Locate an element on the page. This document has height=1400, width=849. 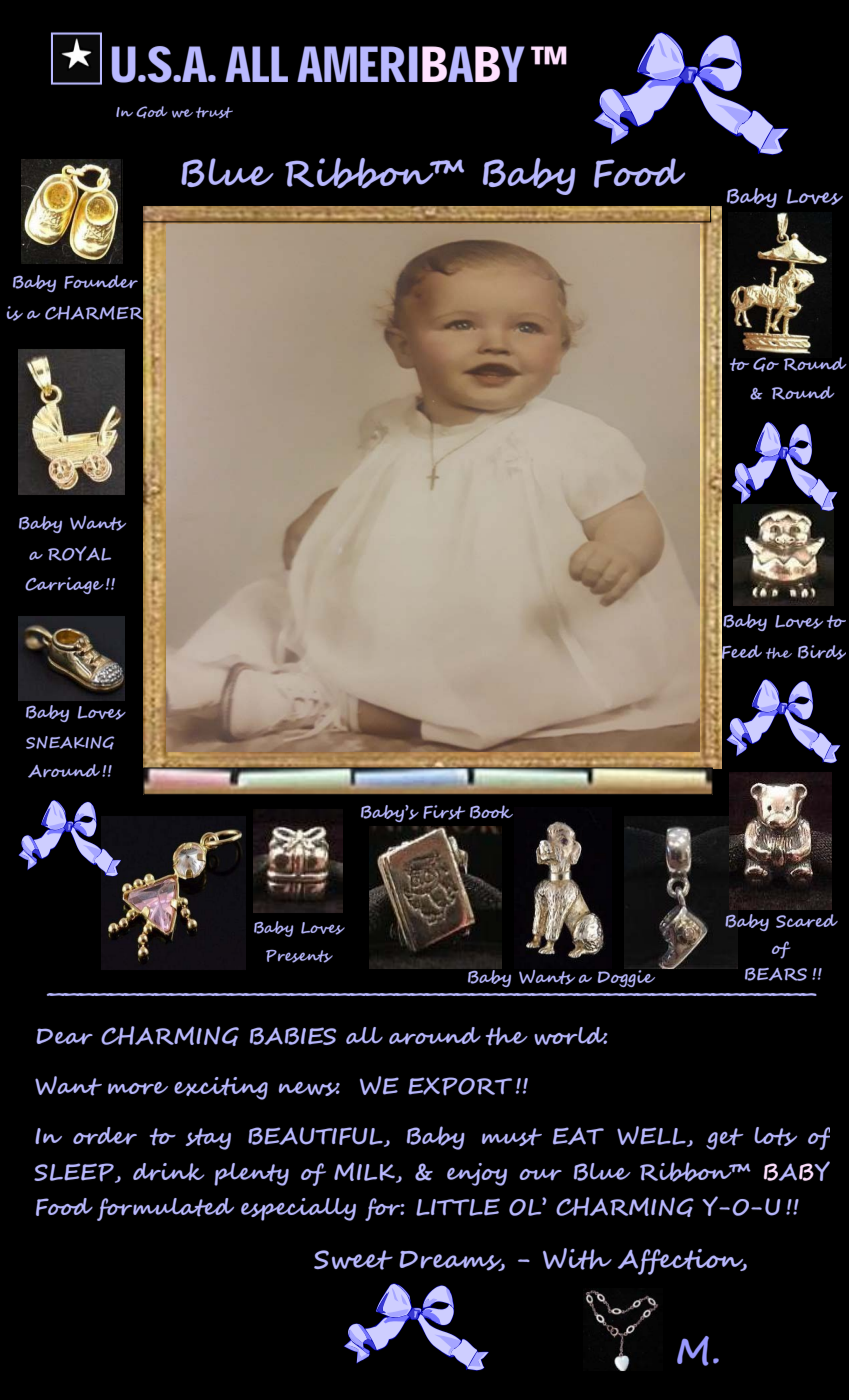
First is located at coordinates (444, 812).
